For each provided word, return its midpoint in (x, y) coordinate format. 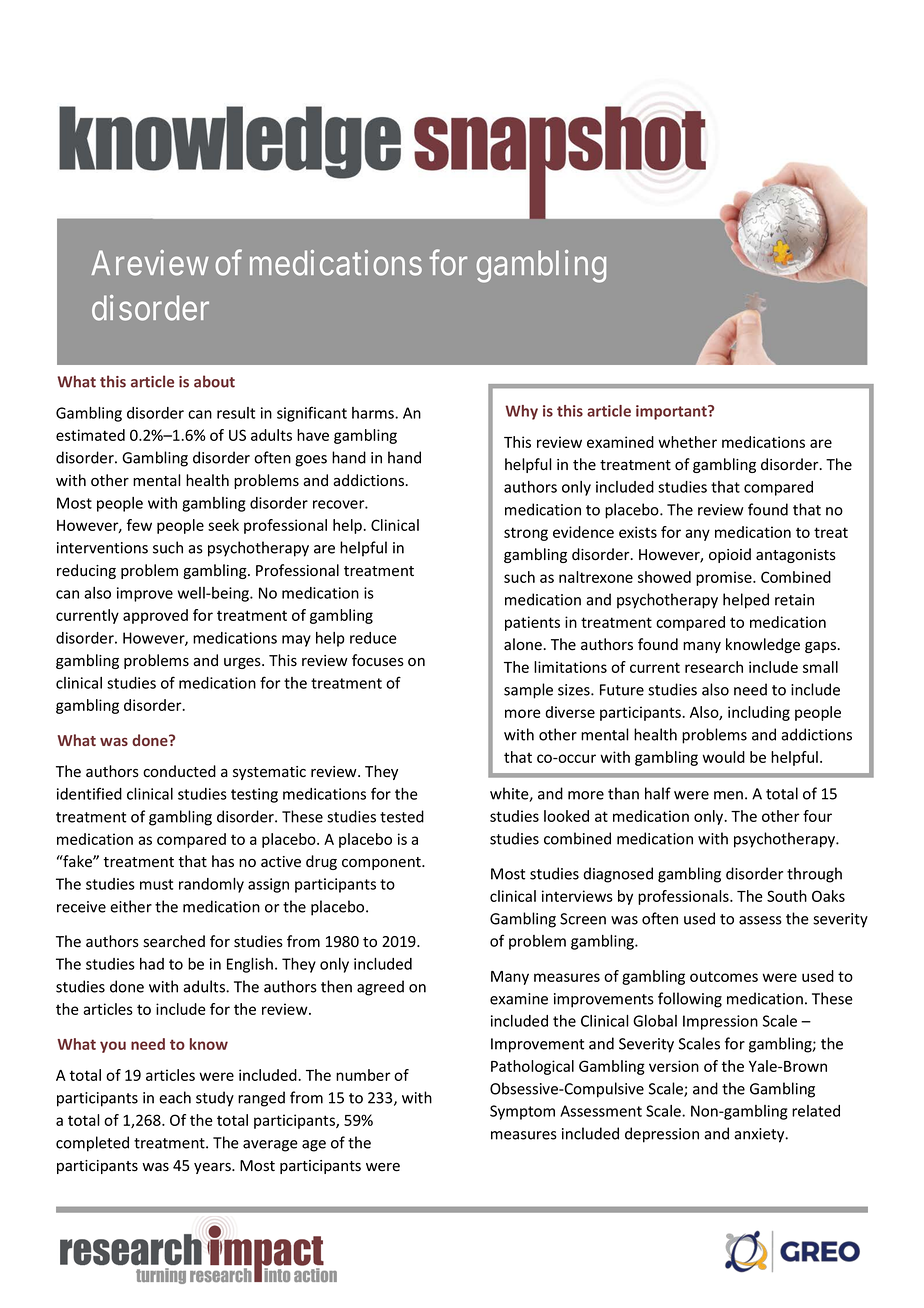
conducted (179, 771)
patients (532, 623)
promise (725, 578)
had (152, 964)
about (214, 381)
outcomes (724, 976)
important (672, 412)
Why (521, 412)
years (213, 1168)
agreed (380, 988)
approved (155, 616)
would (723, 757)
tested (402, 816)
